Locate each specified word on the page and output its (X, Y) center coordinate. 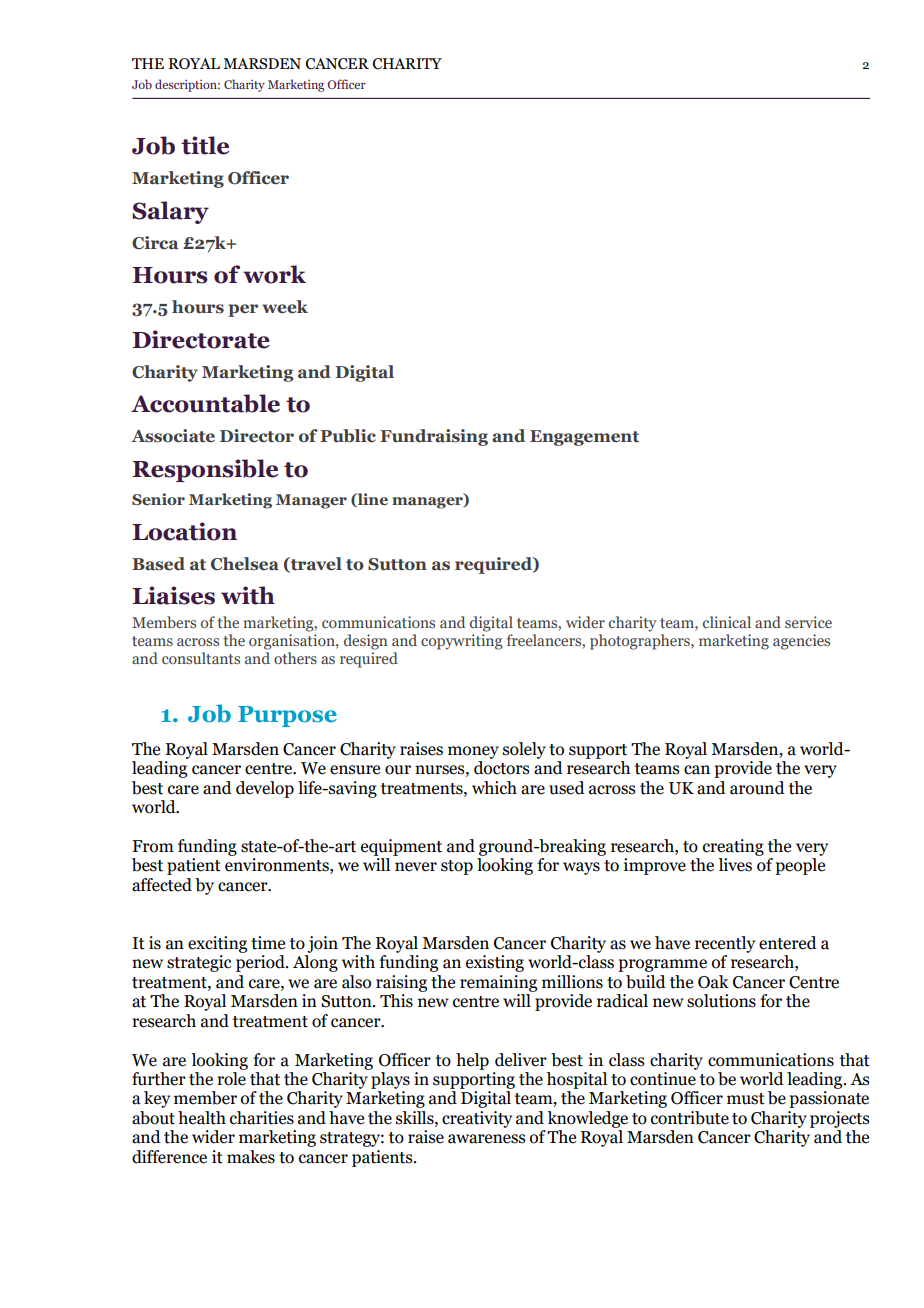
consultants (201, 658)
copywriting (462, 642)
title (205, 145)
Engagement (584, 438)
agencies (801, 642)
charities (262, 1118)
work (274, 274)
